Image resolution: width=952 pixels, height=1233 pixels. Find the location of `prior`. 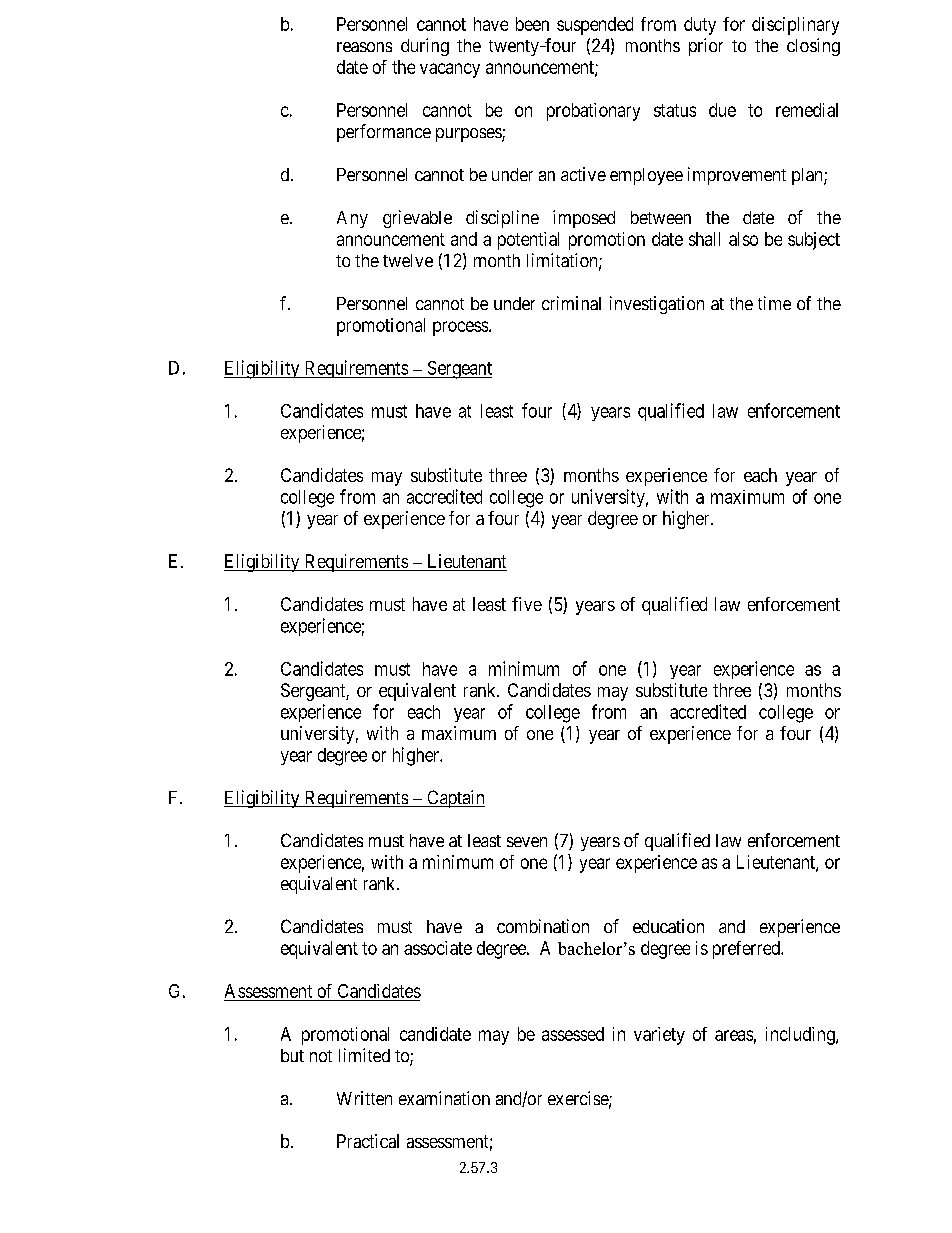

prior is located at coordinates (706, 47).
